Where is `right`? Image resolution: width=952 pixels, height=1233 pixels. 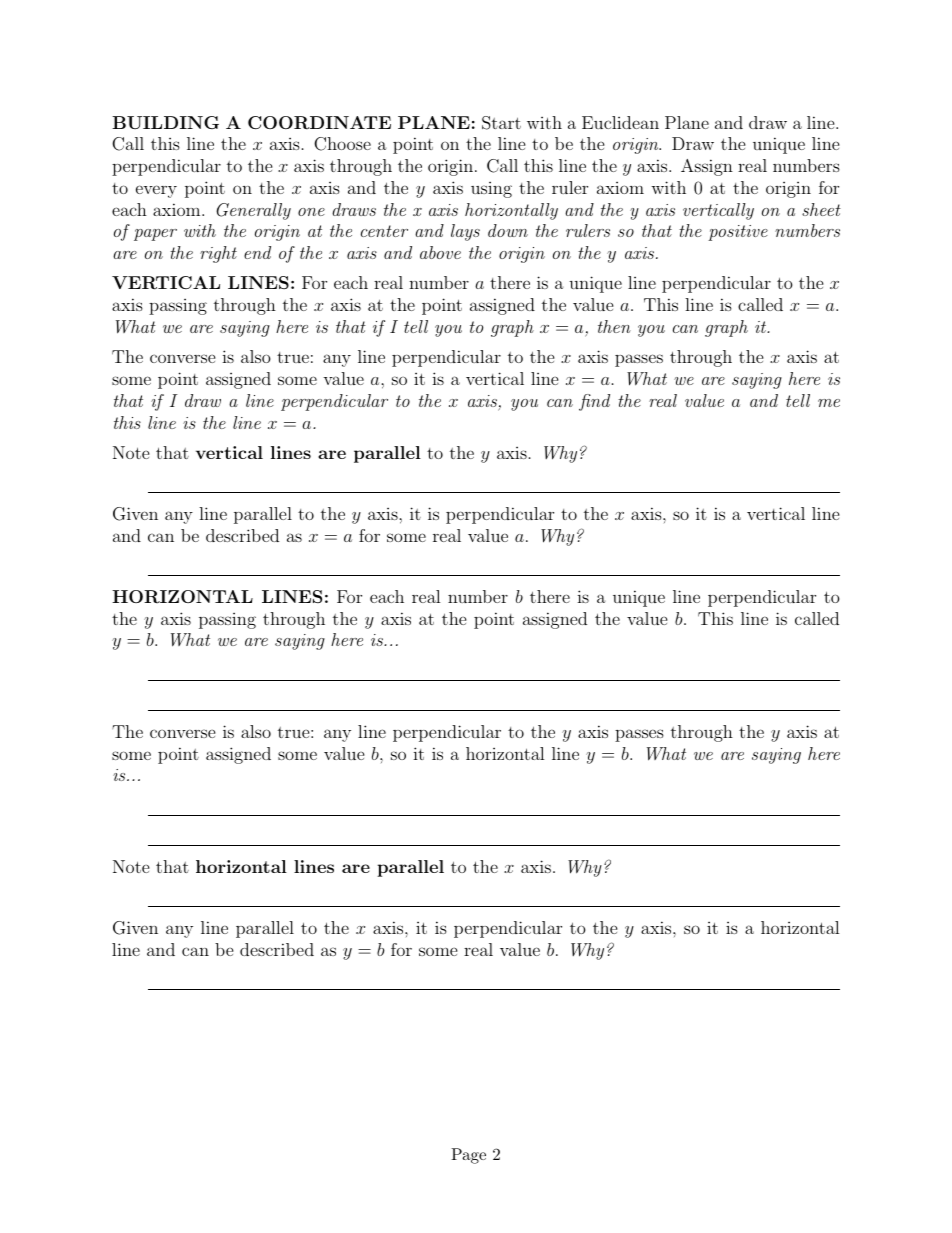
right is located at coordinates (218, 254).
